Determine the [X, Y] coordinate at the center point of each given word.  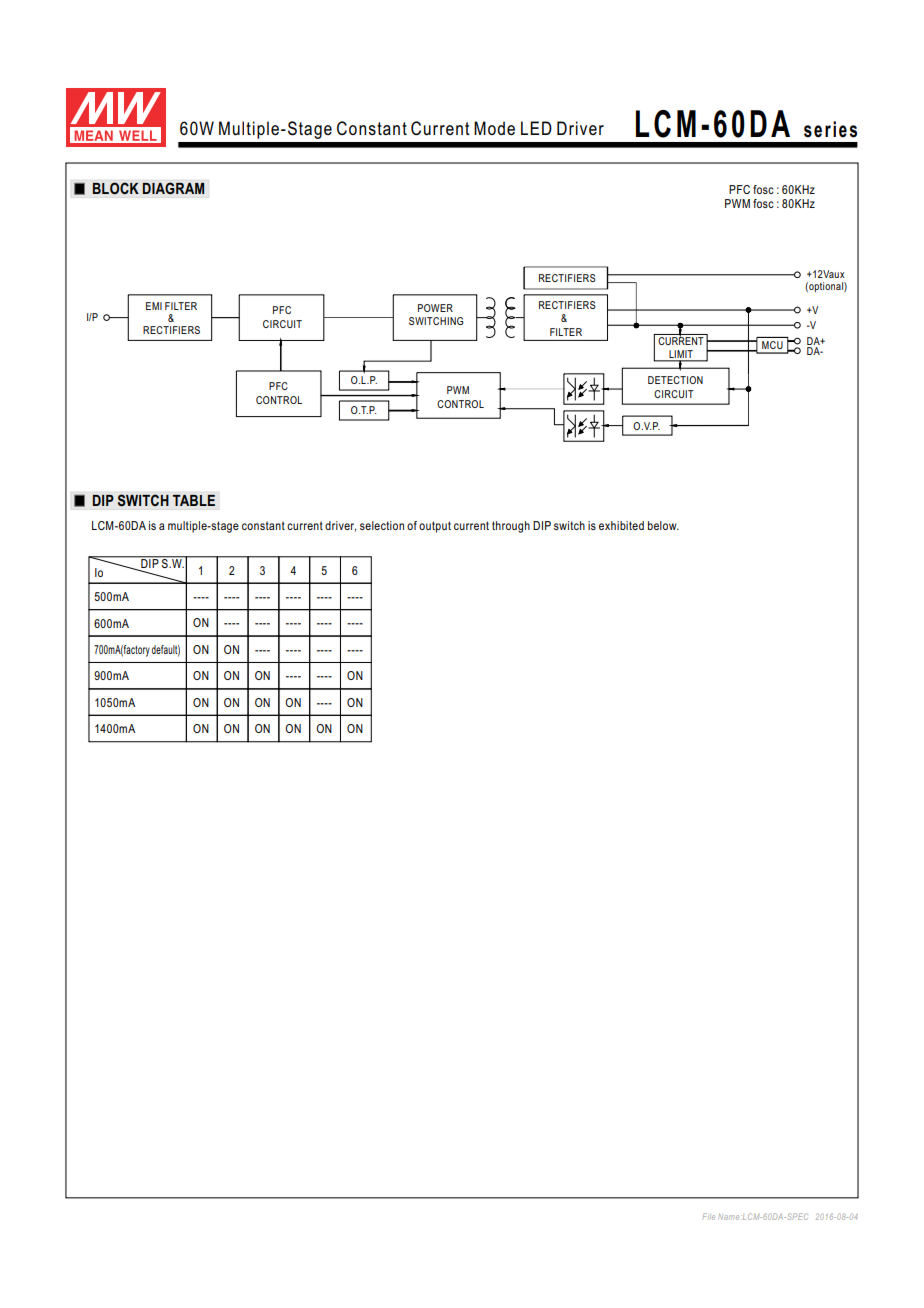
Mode [494, 128]
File [709, 1216]
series [830, 129]
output [435, 527]
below [663, 525]
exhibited [621, 525]
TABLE [193, 500]
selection [382, 525]
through [511, 527]
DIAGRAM [173, 188]
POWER [435, 308]
